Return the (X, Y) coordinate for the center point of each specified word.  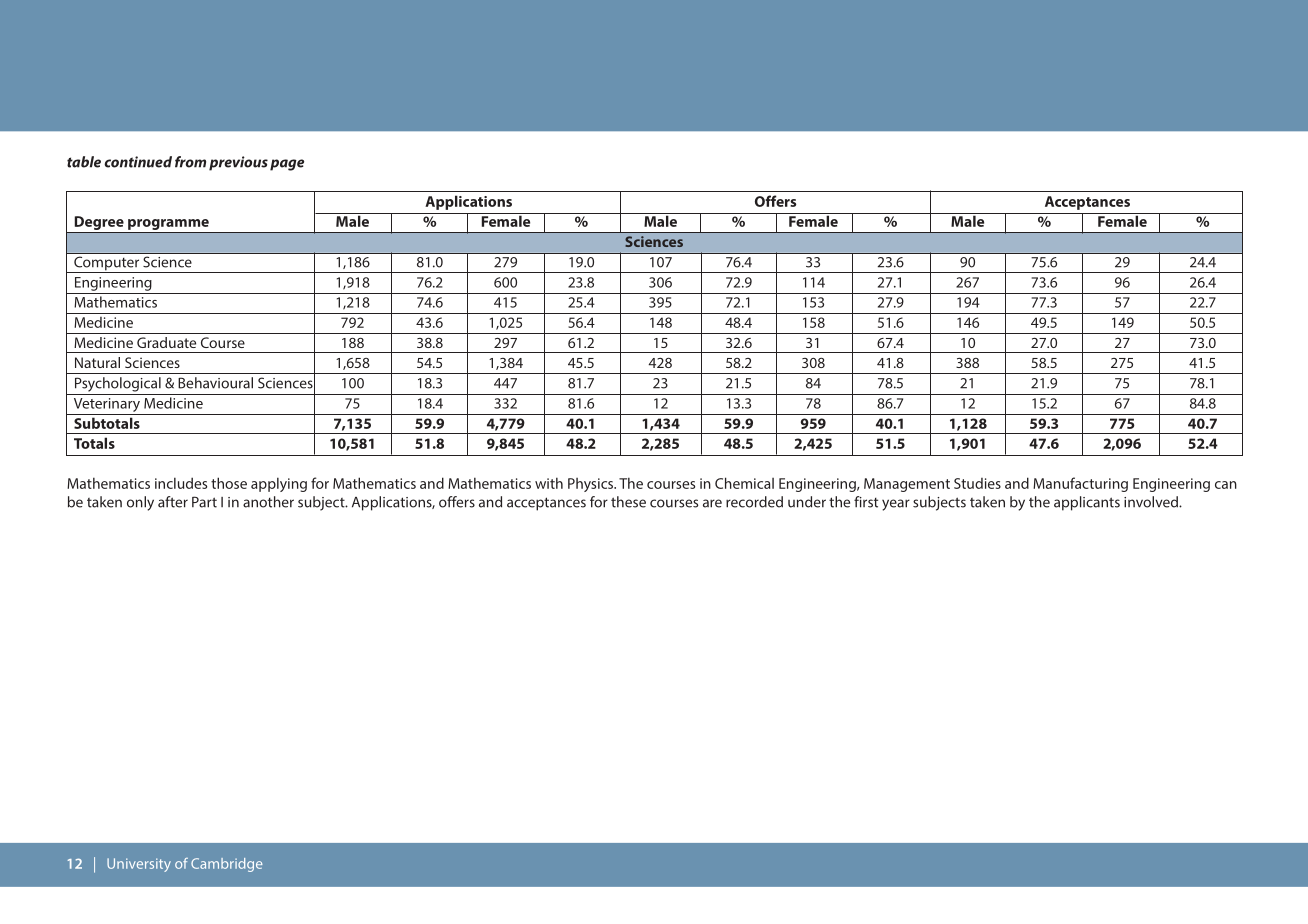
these (628, 502)
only (140, 503)
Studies (977, 483)
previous (238, 163)
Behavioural (215, 383)
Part (204, 502)
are (712, 503)
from (190, 162)
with (549, 483)
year (896, 505)
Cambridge (227, 865)
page (287, 165)
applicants (1087, 503)
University (139, 865)
